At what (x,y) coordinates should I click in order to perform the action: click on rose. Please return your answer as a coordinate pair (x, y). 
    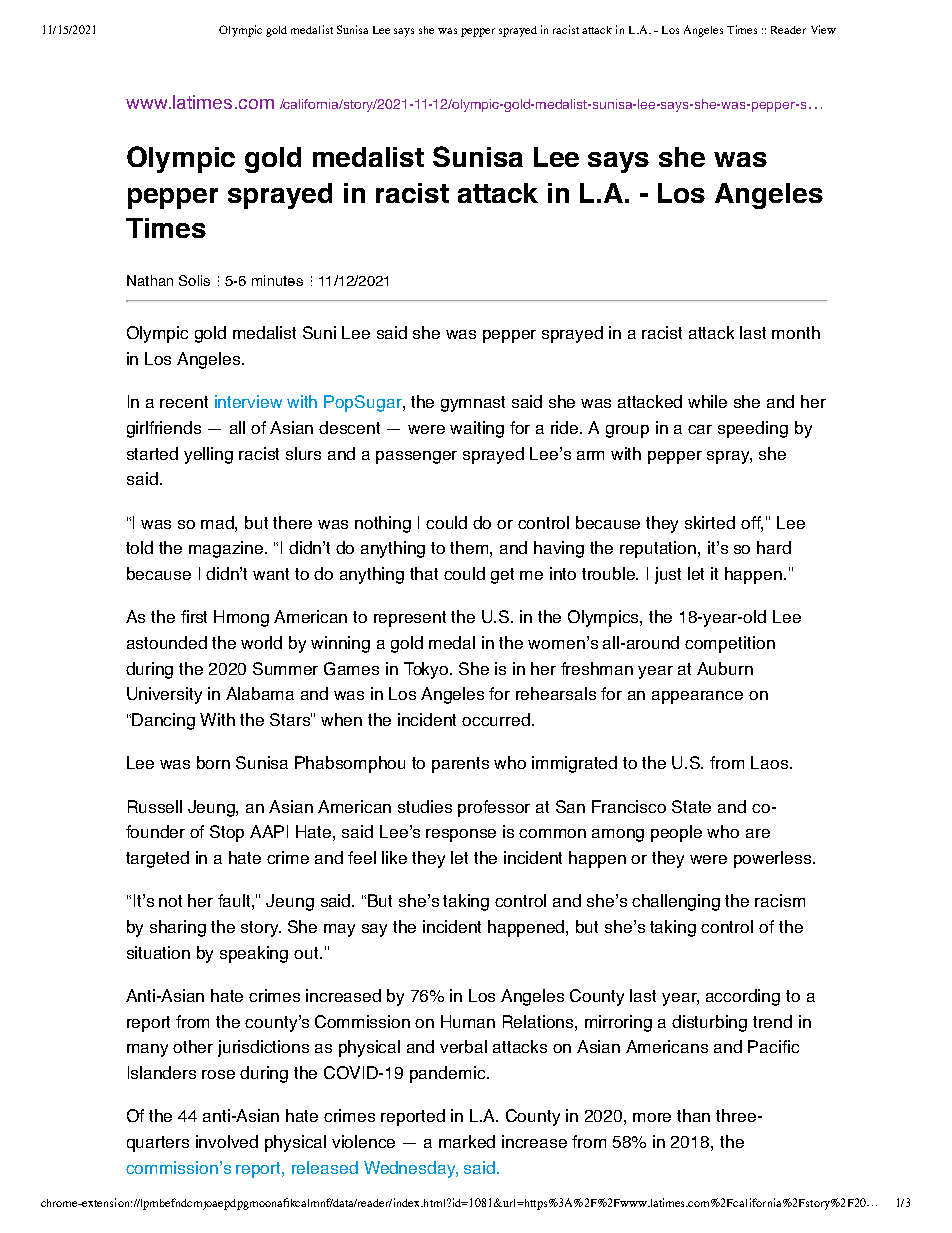
    Looking at the image, I should click on (218, 1074).
